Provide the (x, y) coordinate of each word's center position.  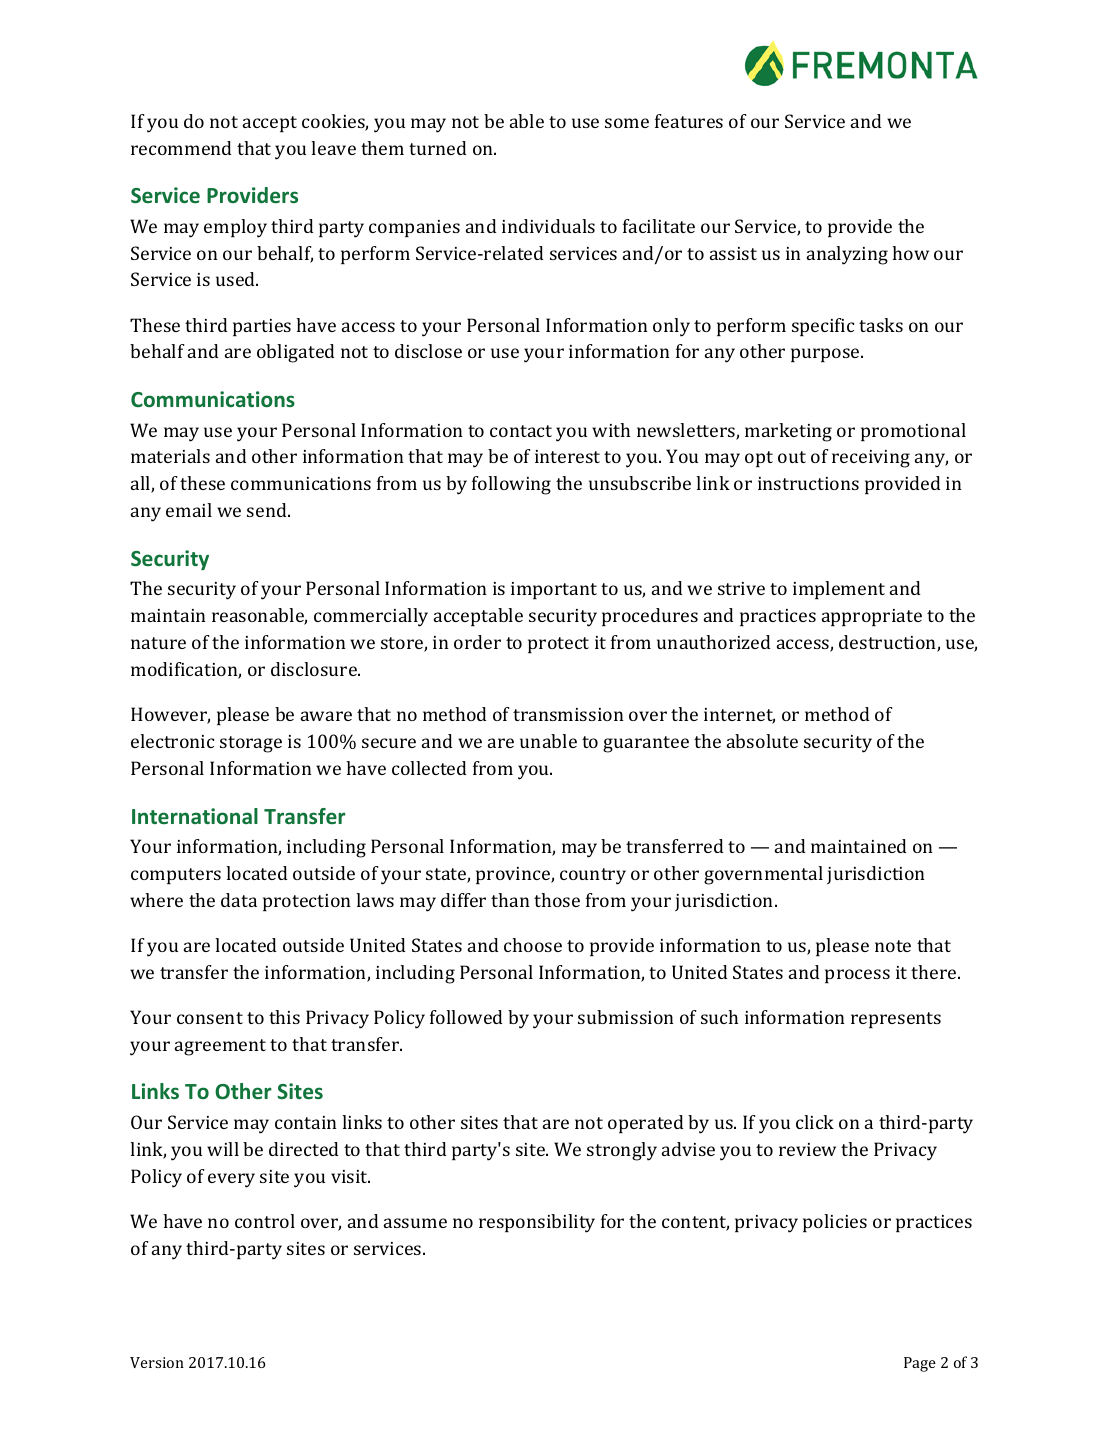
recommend (181, 148)
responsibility (537, 1223)
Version (157, 1362)
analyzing (847, 255)
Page (920, 1364)
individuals (548, 226)
